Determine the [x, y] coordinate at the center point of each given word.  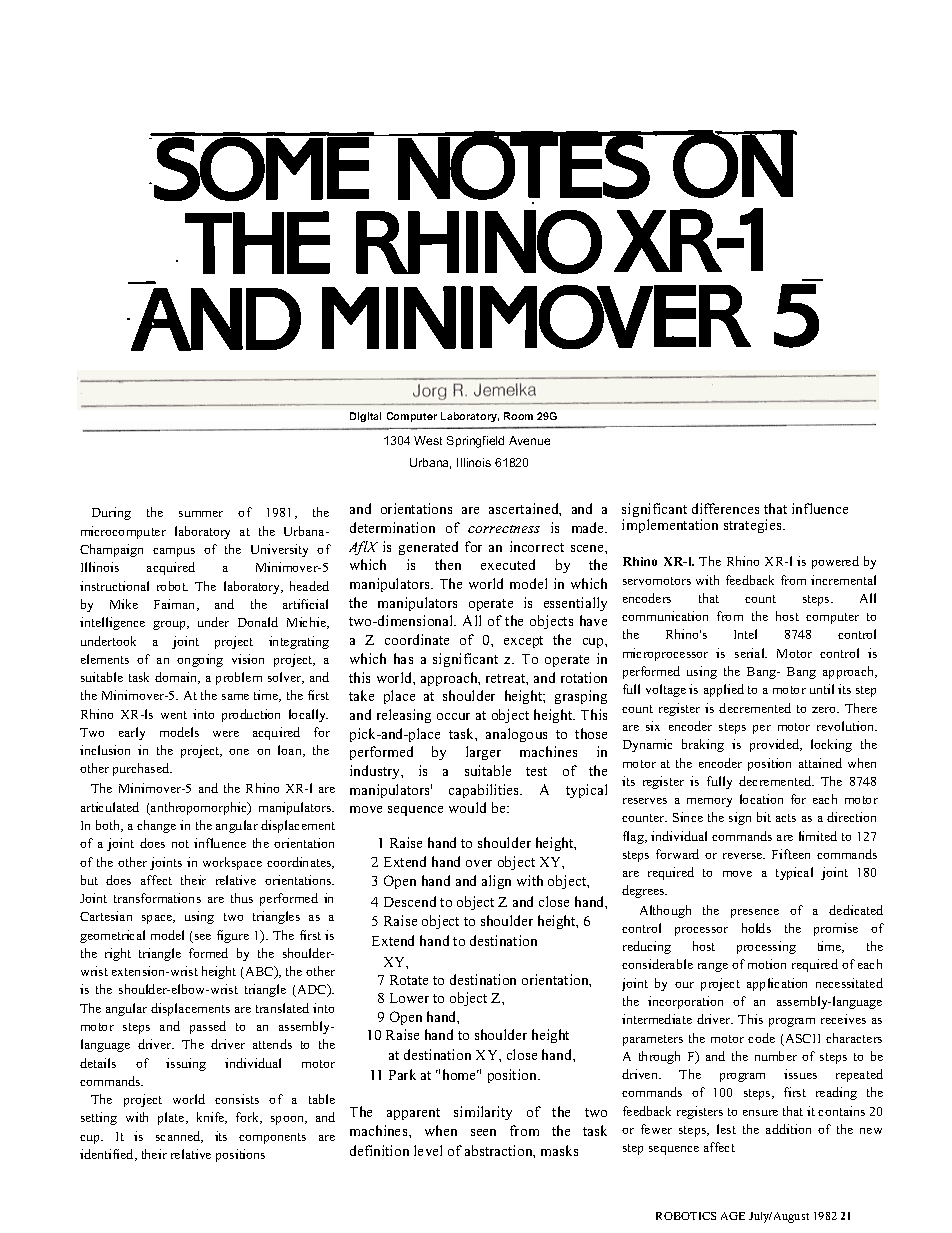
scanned [179, 1137]
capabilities [485, 791]
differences [725, 508]
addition [788, 1129]
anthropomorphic [199, 808]
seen [483, 1132]
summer [201, 514]
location [761, 799]
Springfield [475, 442]
